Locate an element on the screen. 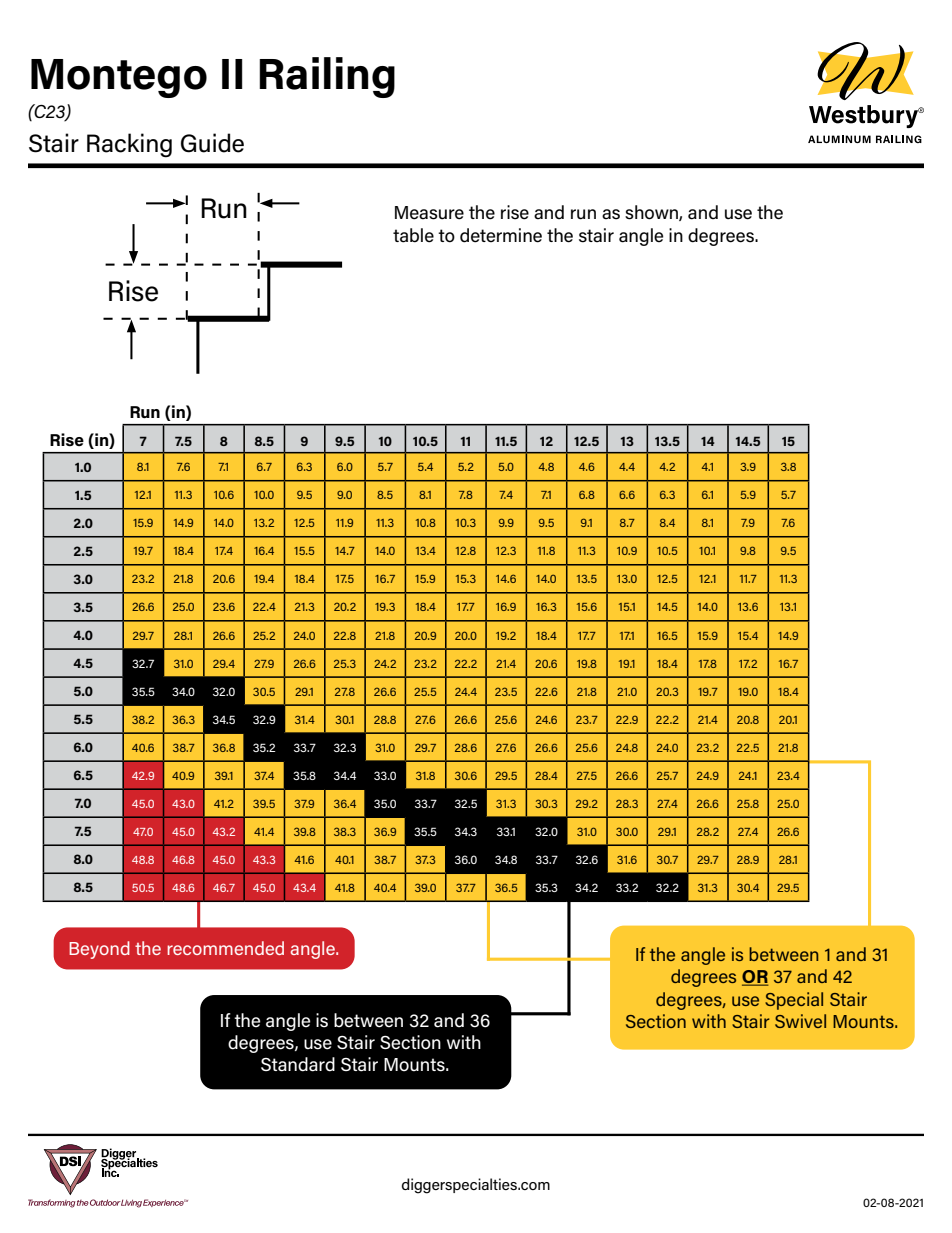 This screenshot has height=1233, width=952. Swivel is located at coordinates (800, 1021).
